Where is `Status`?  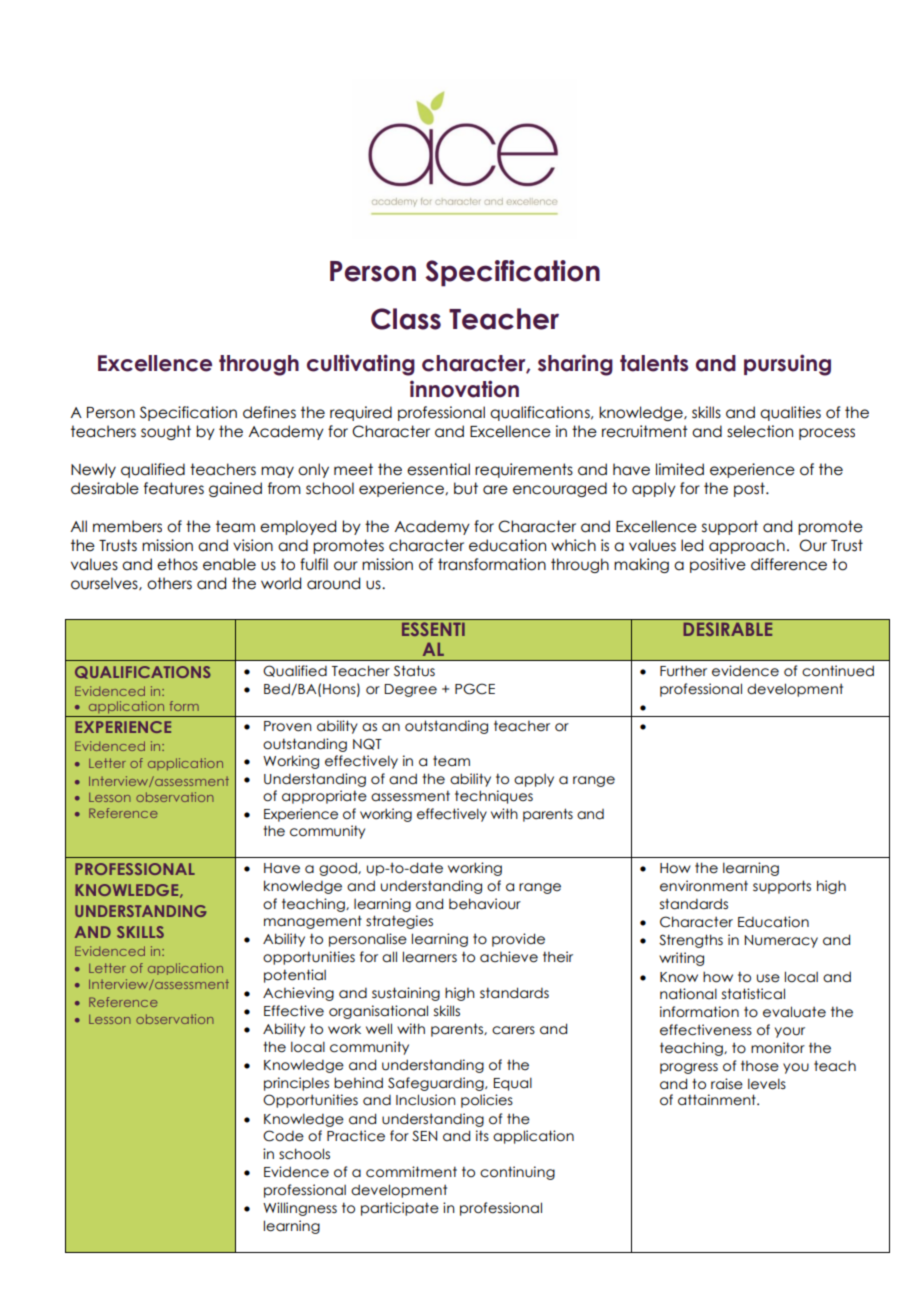
Status is located at coordinates (414, 671).
